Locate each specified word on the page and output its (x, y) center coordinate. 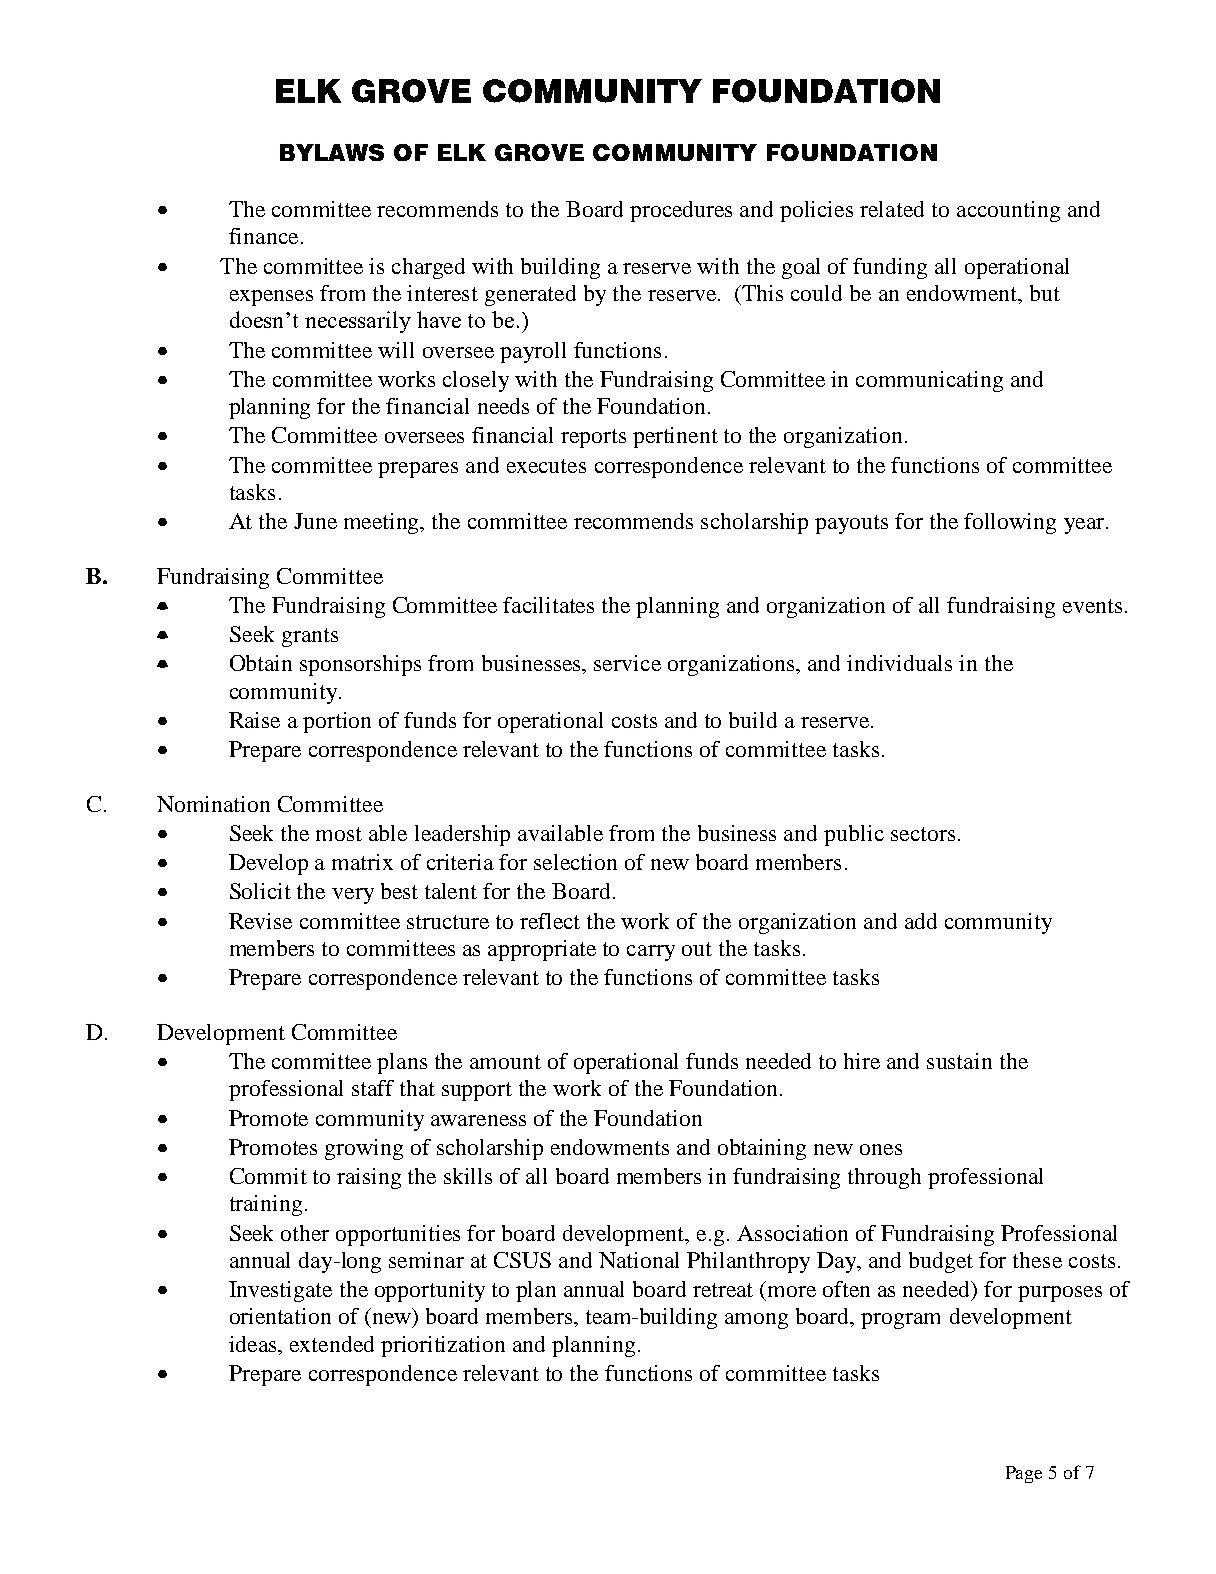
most (339, 834)
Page (1024, 1474)
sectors (923, 834)
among (756, 1321)
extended (332, 1344)
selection (575, 862)
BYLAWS (332, 152)
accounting (1008, 211)
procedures (681, 211)
